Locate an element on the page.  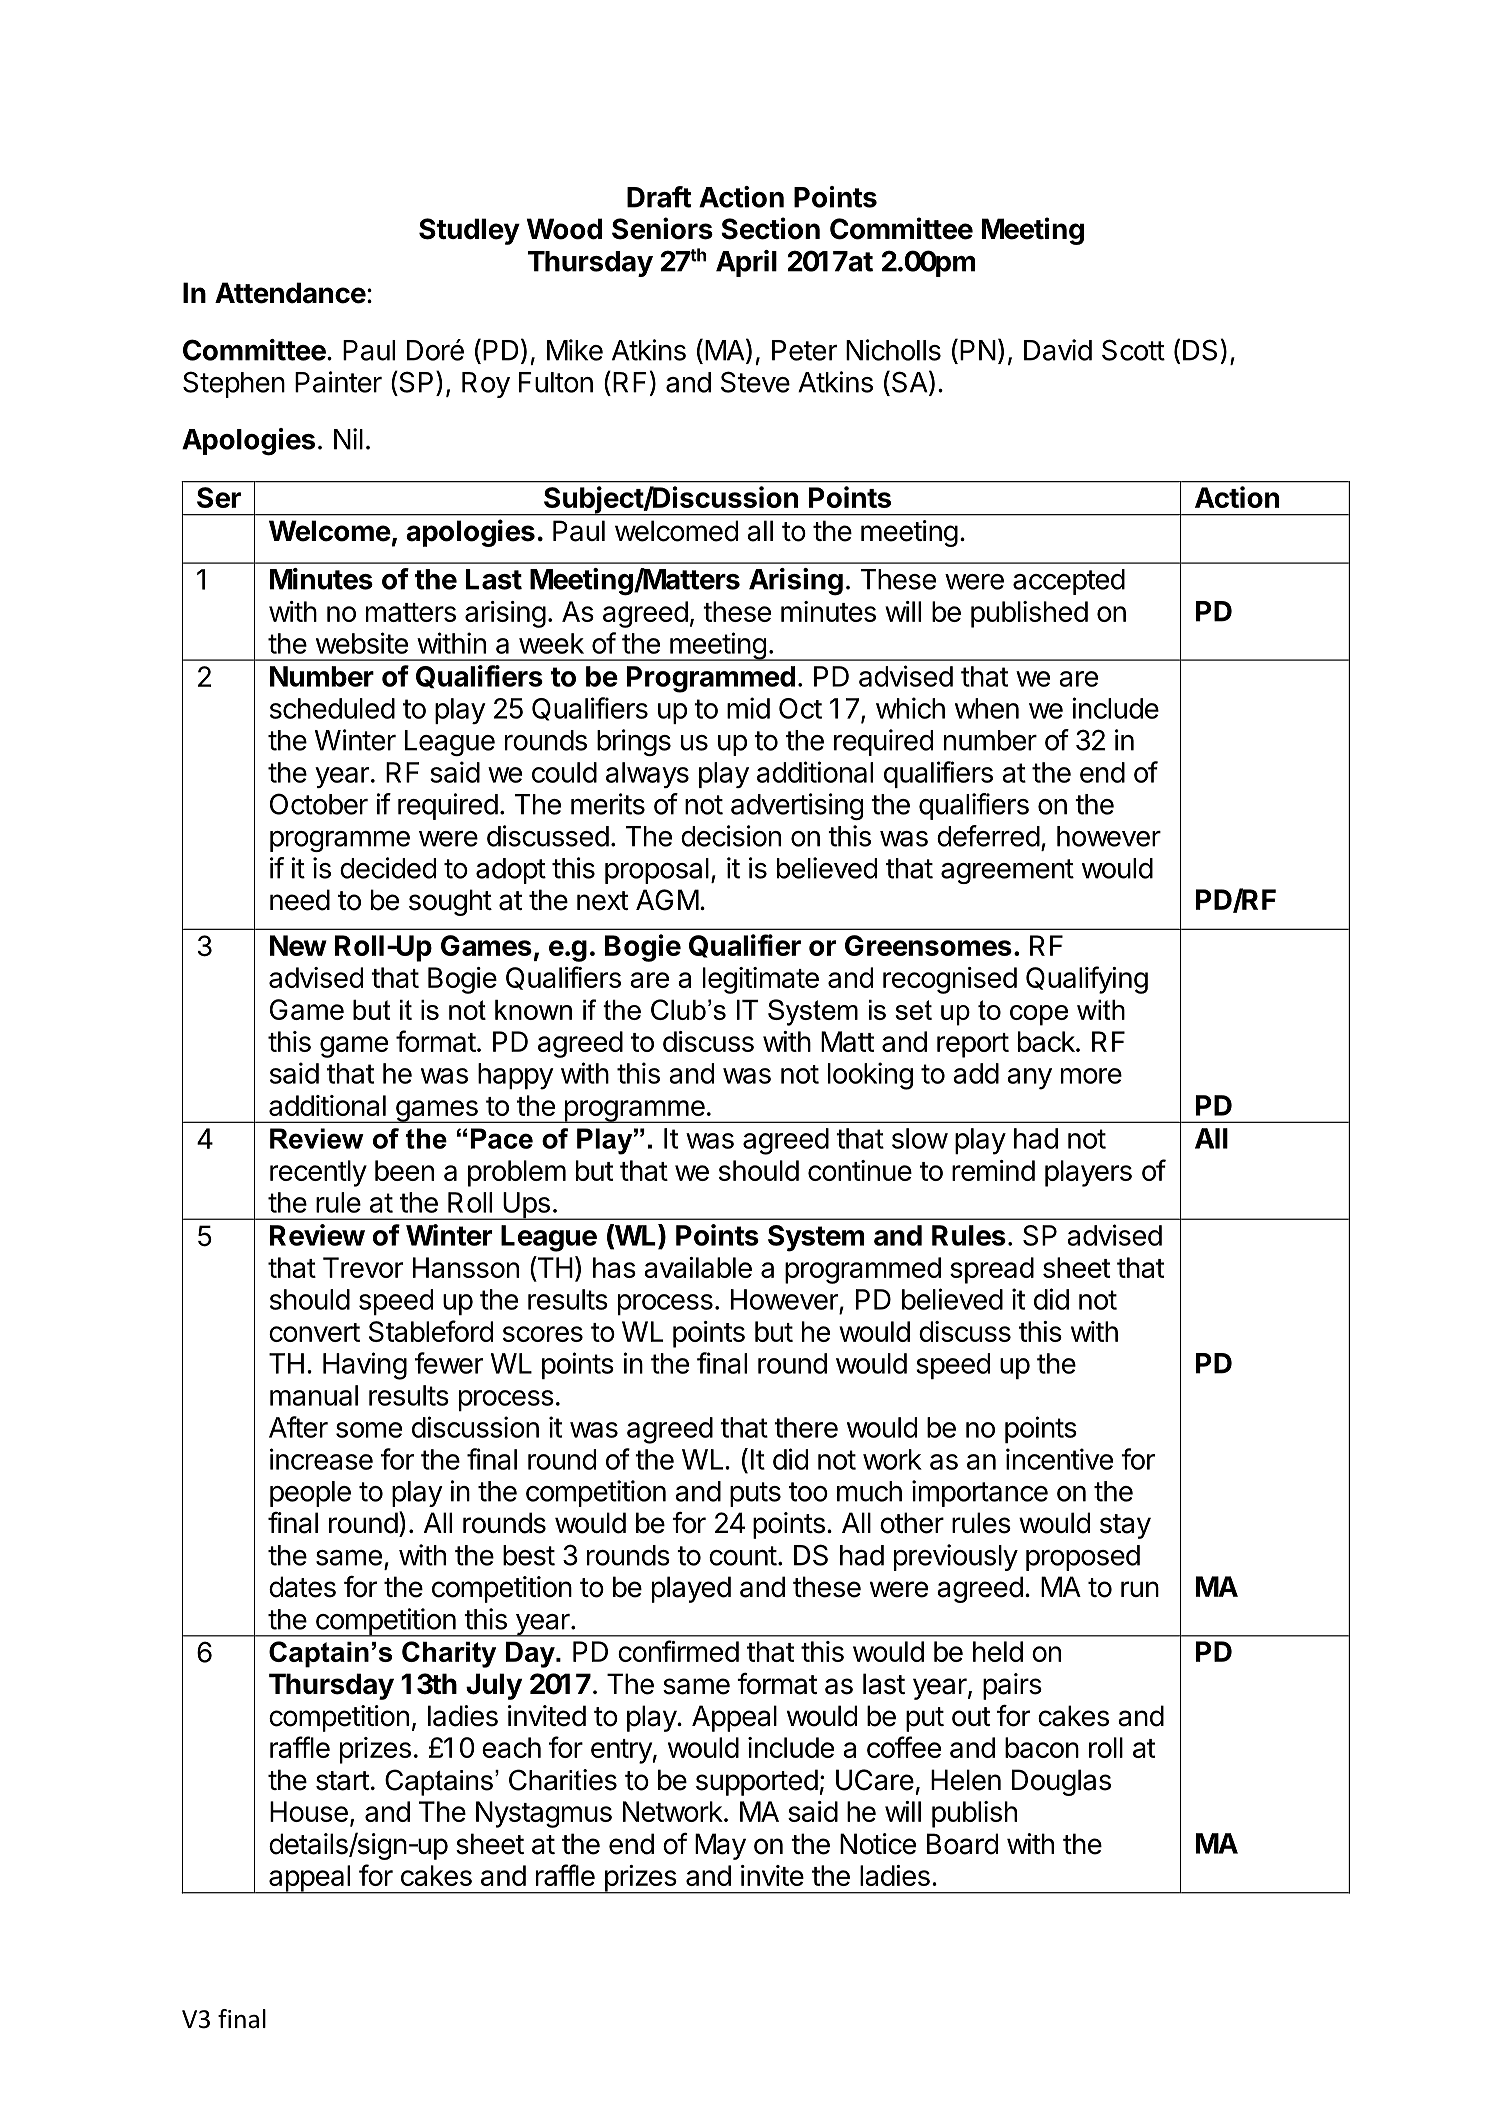
May is located at coordinates (720, 1846).
